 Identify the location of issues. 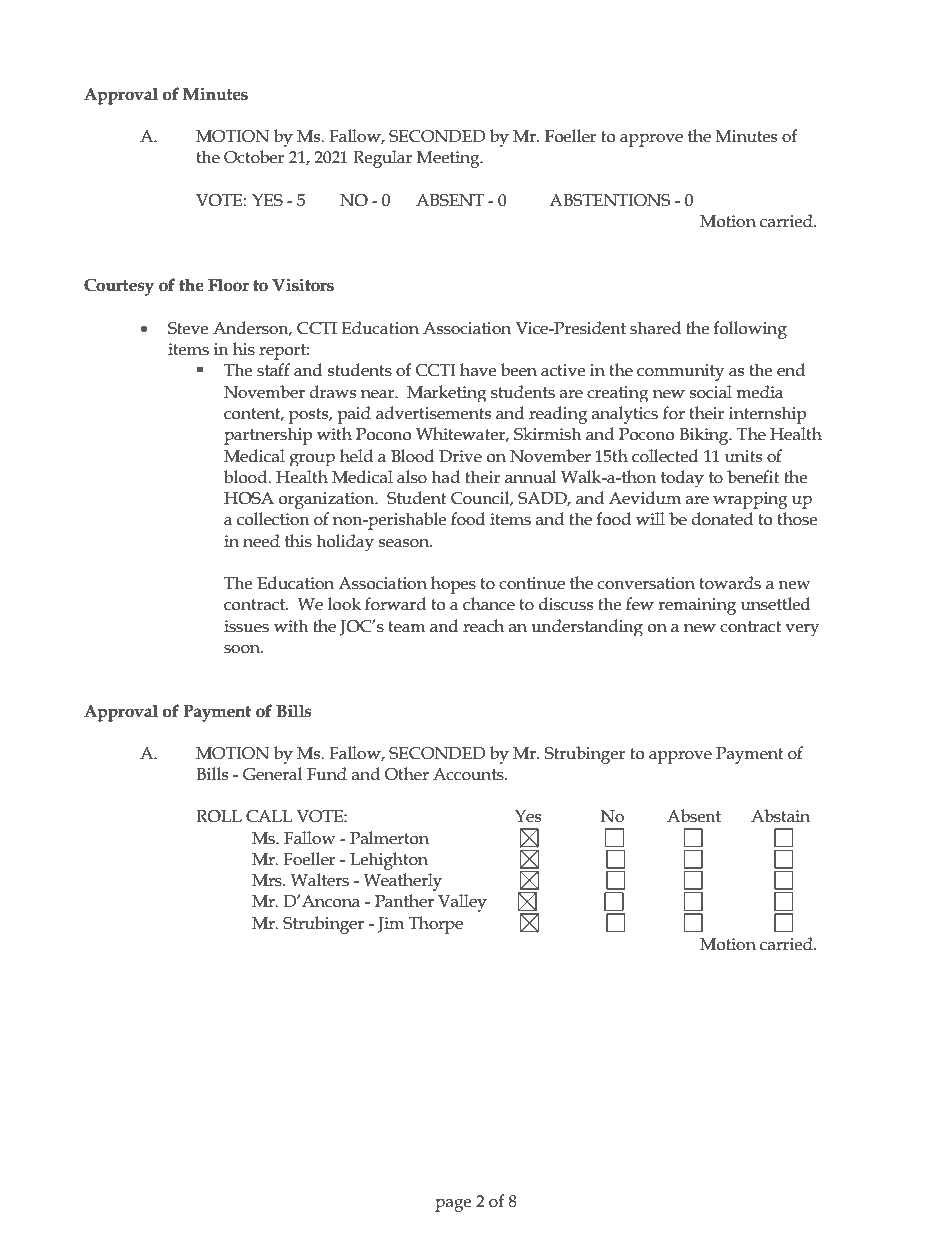
(246, 626).
